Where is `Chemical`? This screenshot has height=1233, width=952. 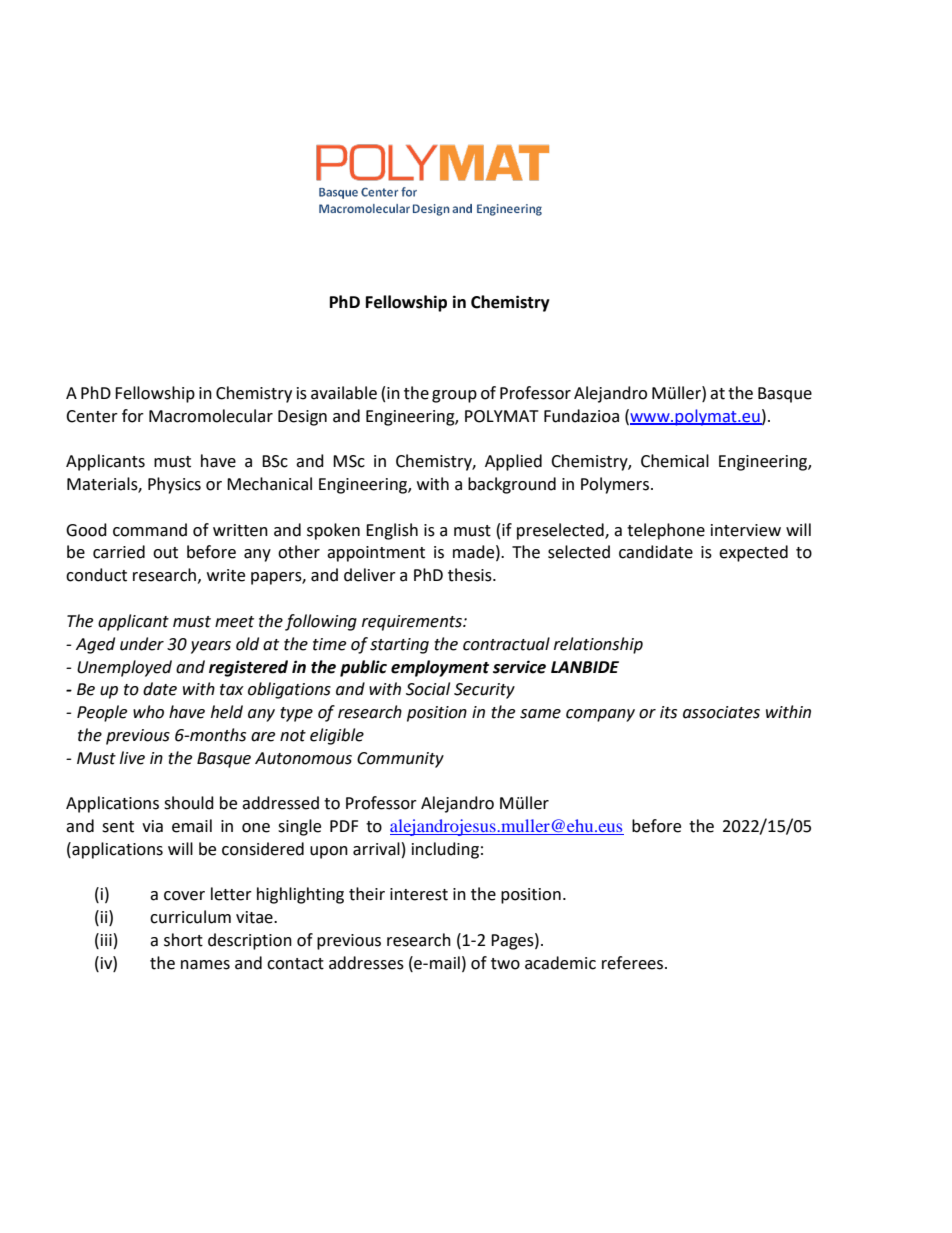
Chemical is located at coordinates (675, 461).
